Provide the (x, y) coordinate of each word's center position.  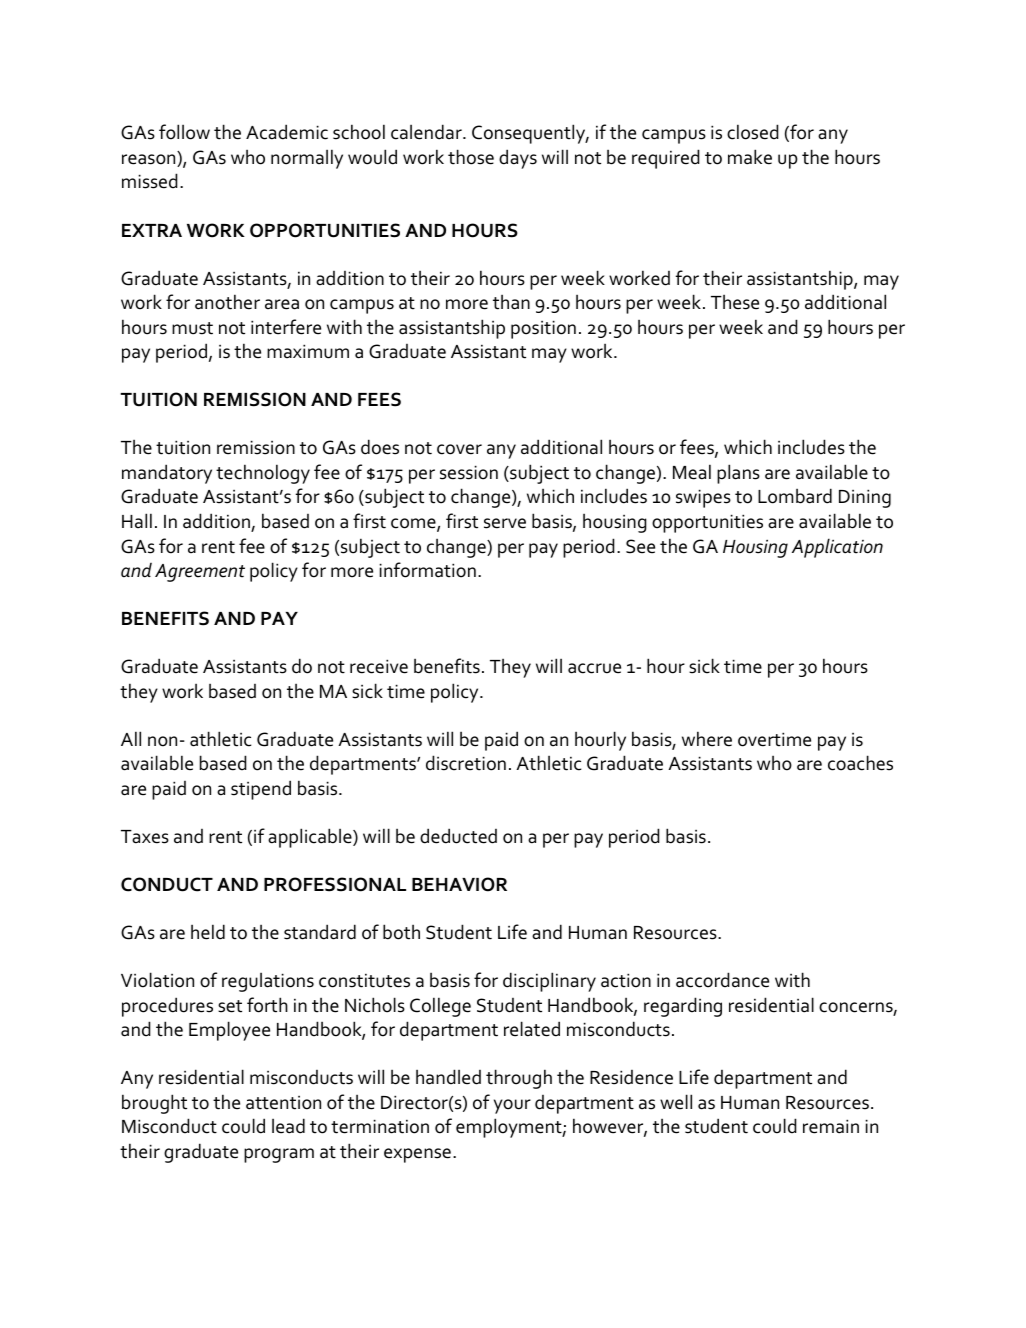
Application (837, 548)
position (543, 329)
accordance (722, 980)
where (707, 739)
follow (184, 132)
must (192, 328)
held (208, 932)
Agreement (200, 573)
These (735, 302)
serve (505, 523)
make (750, 157)
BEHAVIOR (459, 884)
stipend (261, 790)
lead (288, 1126)
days (518, 159)
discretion (466, 763)
